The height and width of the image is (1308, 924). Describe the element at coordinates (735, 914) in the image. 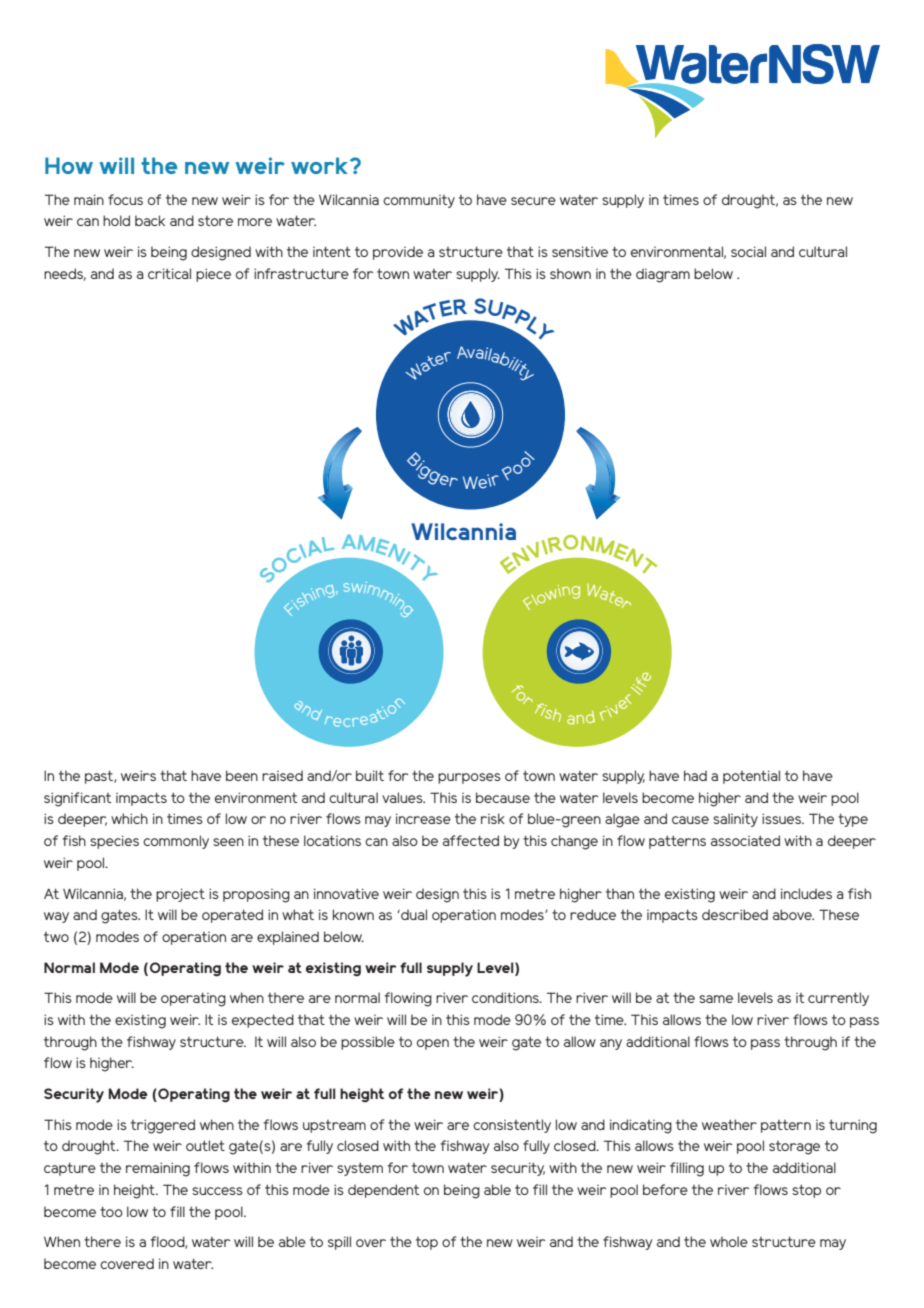

I see `described` at that location.
